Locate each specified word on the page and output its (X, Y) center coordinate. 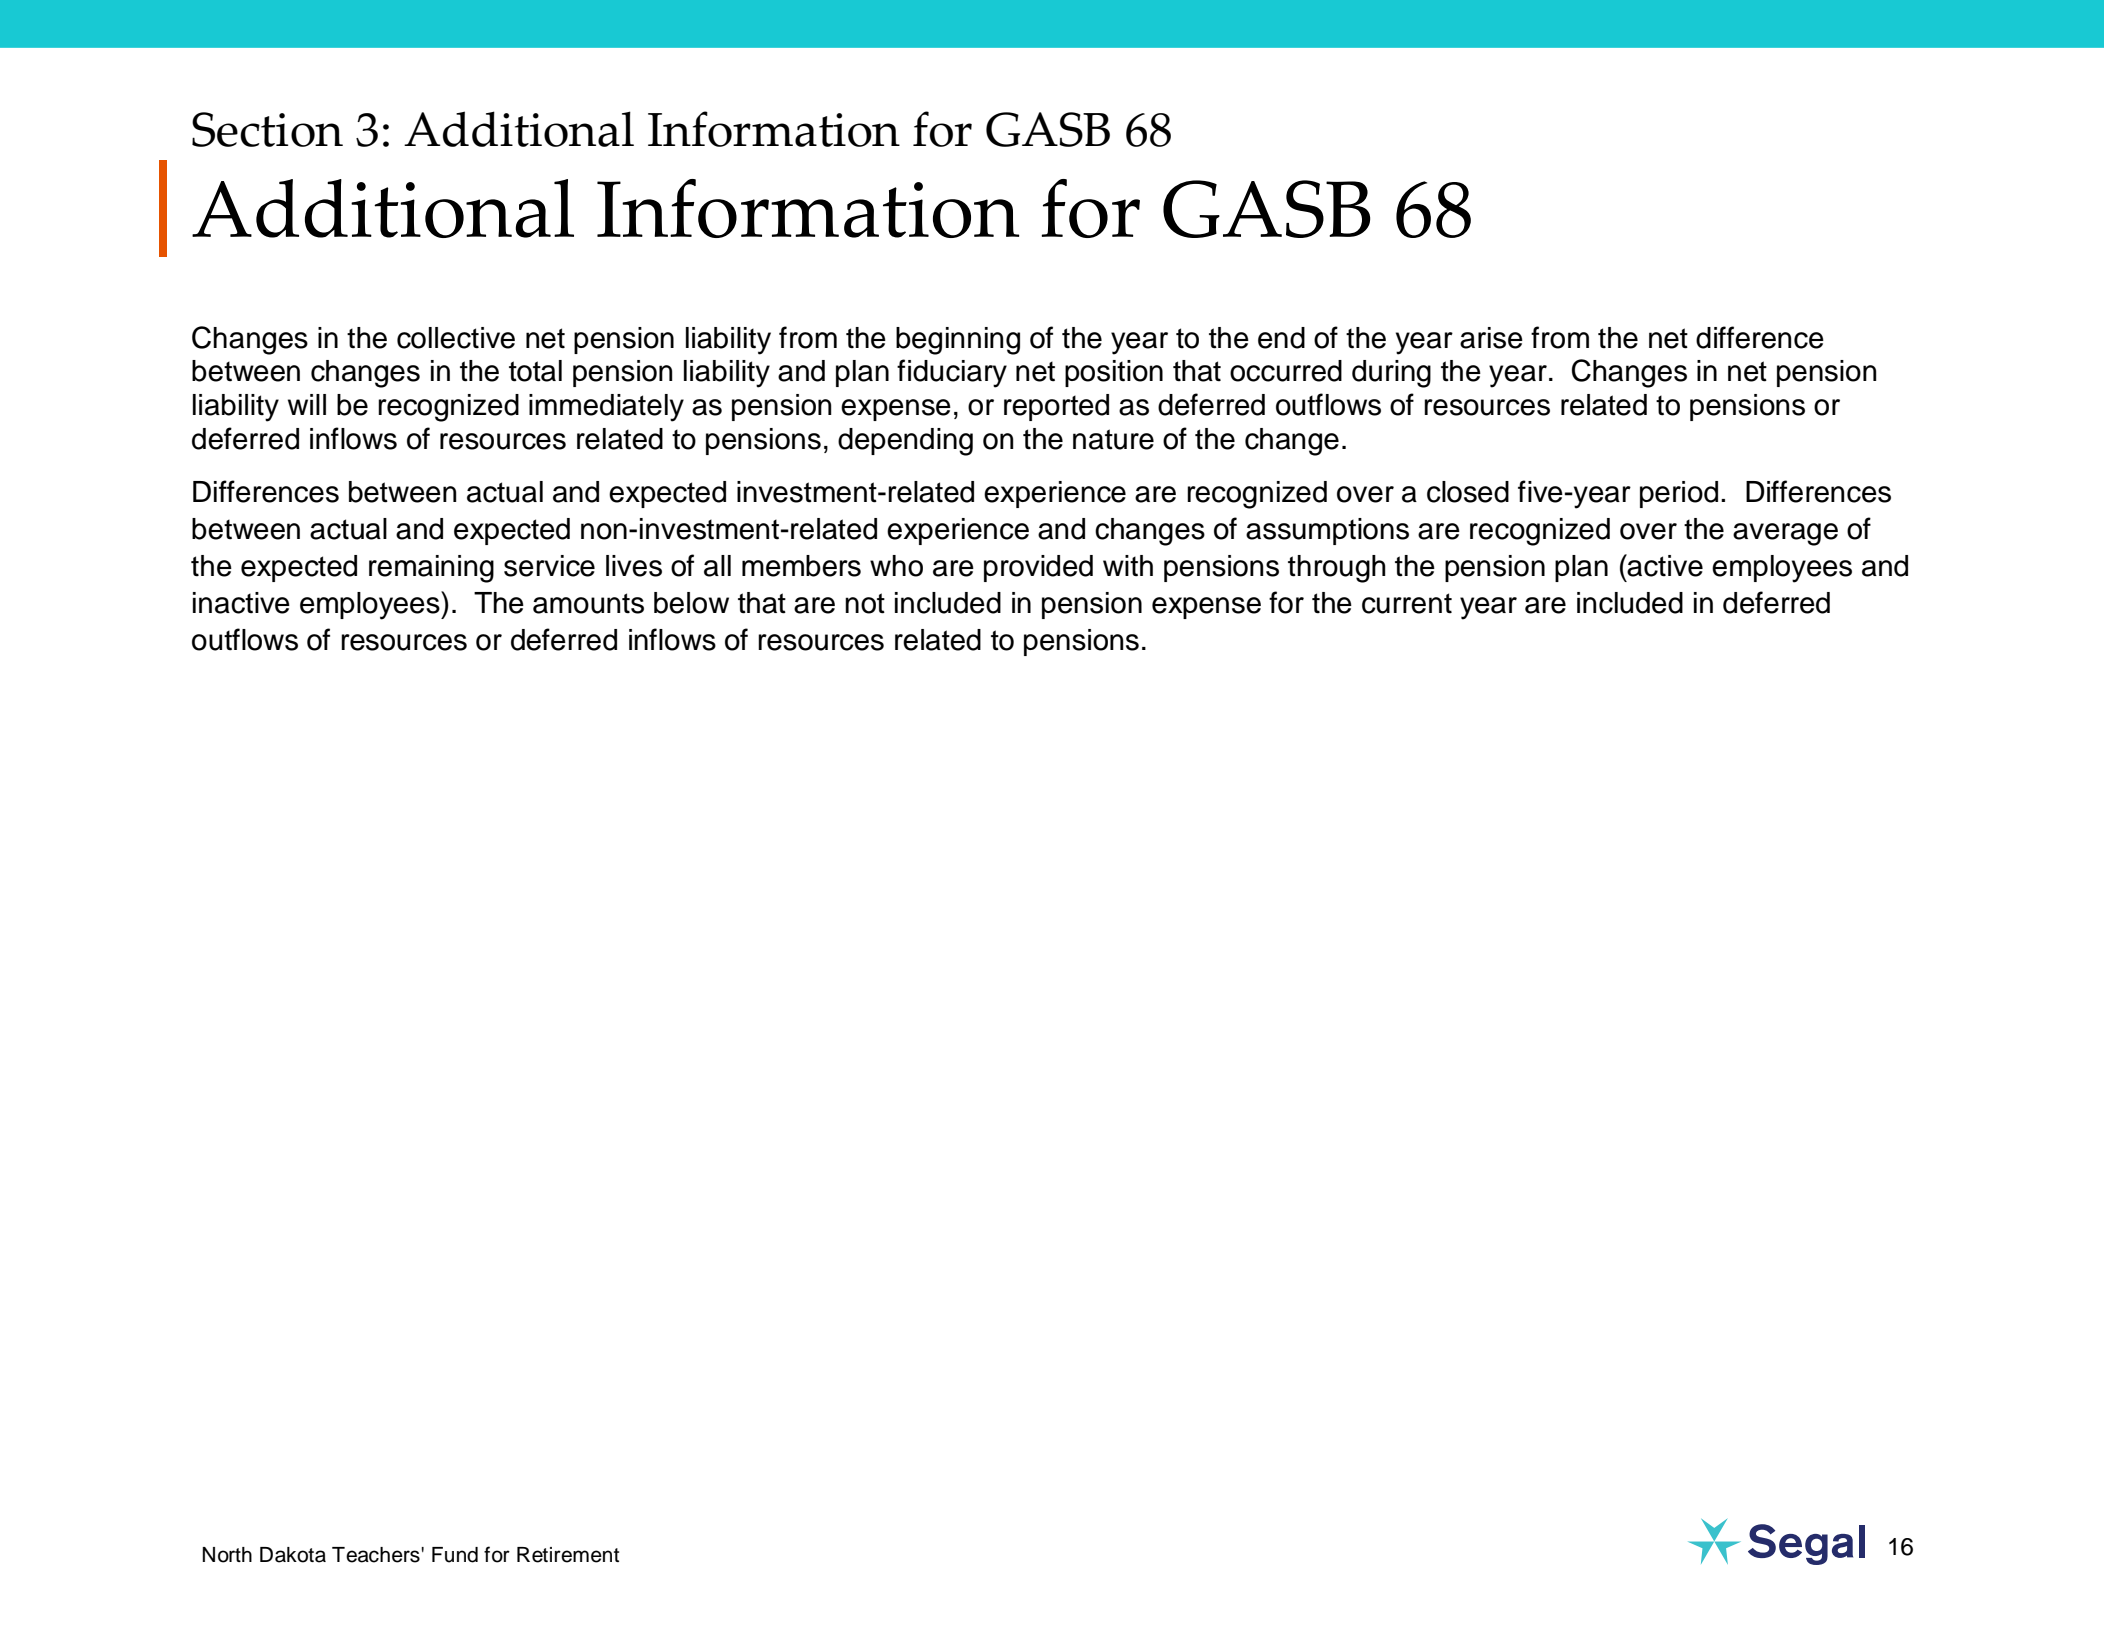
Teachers (377, 1555)
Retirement (568, 1555)
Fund (455, 1555)
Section (267, 129)
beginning (958, 341)
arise (1491, 338)
